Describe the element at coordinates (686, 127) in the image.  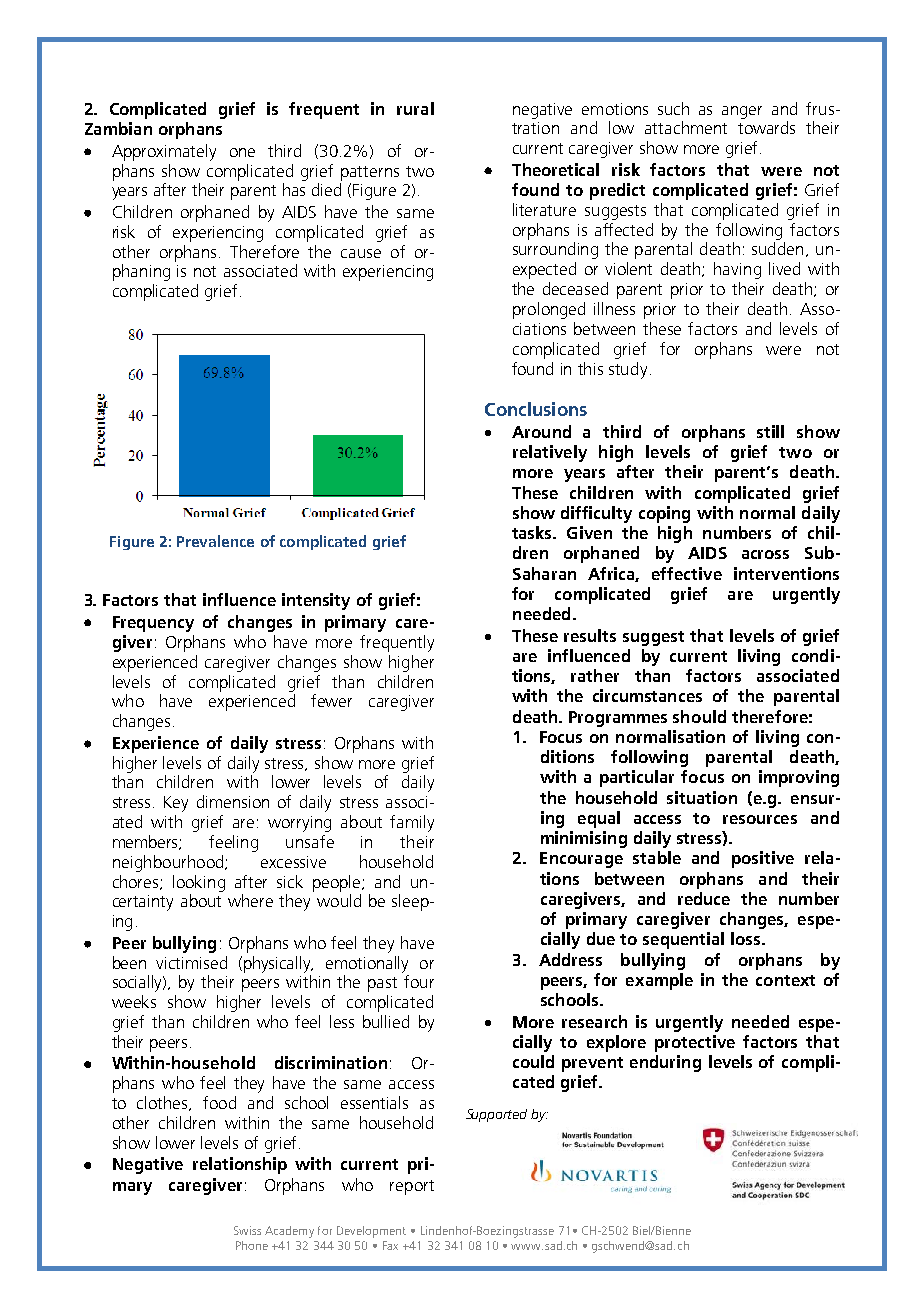
I see `attachment` at that location.
